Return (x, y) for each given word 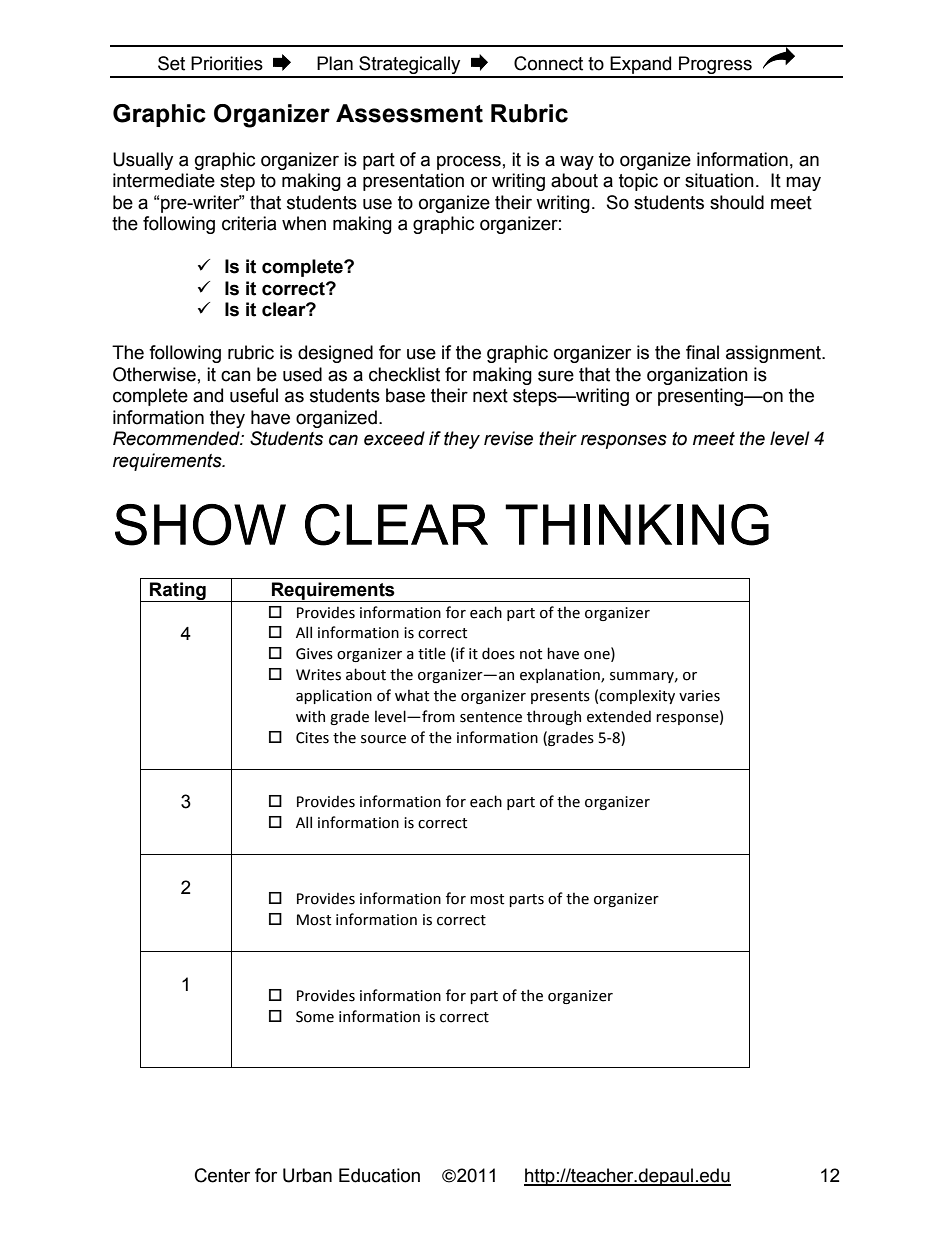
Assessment (409, 113)
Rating (178, 592)
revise (508, 438)
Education (379, 1175)
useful (254, 395)
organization (697, 376)
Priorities (227, 63)
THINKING (637, 525)
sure (556, 376)
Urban (307, 1175)
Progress (715, 66)
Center (222, 1175)
